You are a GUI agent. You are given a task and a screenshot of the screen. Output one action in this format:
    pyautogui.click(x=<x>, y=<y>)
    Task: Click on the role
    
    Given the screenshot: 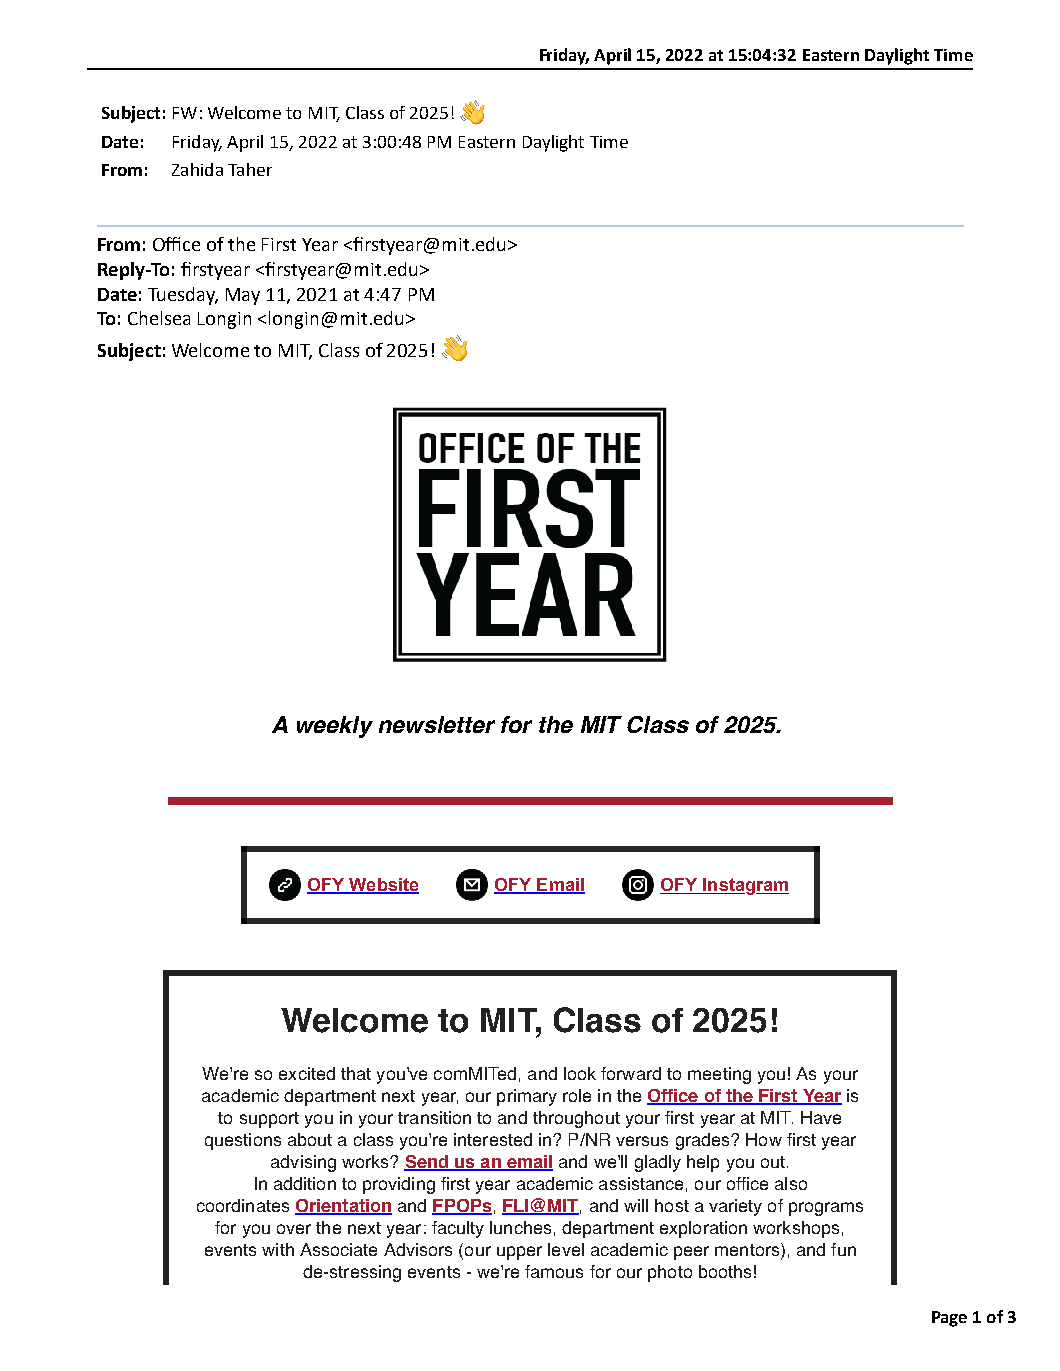 What is the action you would take?
    pyautogui.click(x=577, y=1095)
